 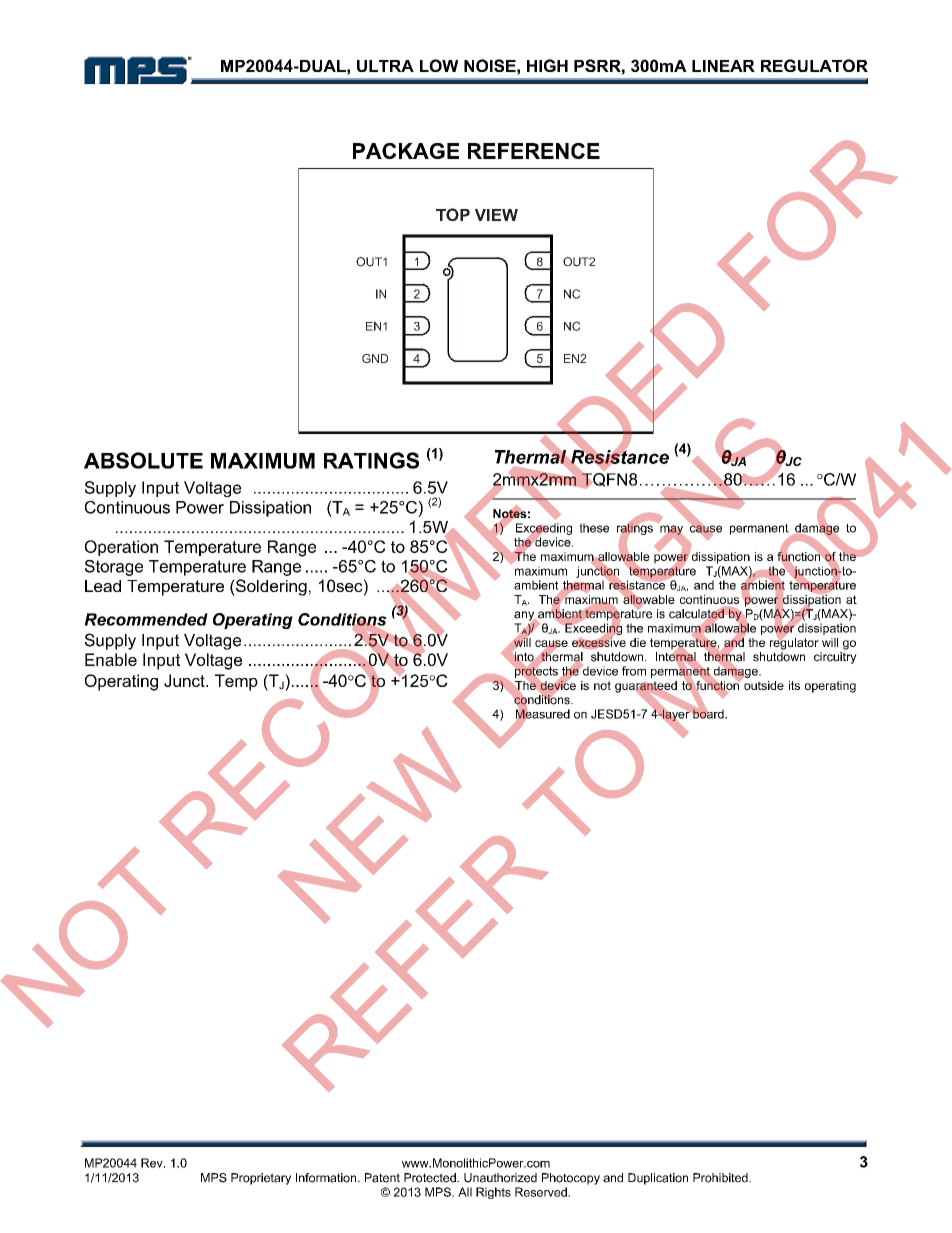 I want to click on its, so click(x=794, y=685).
